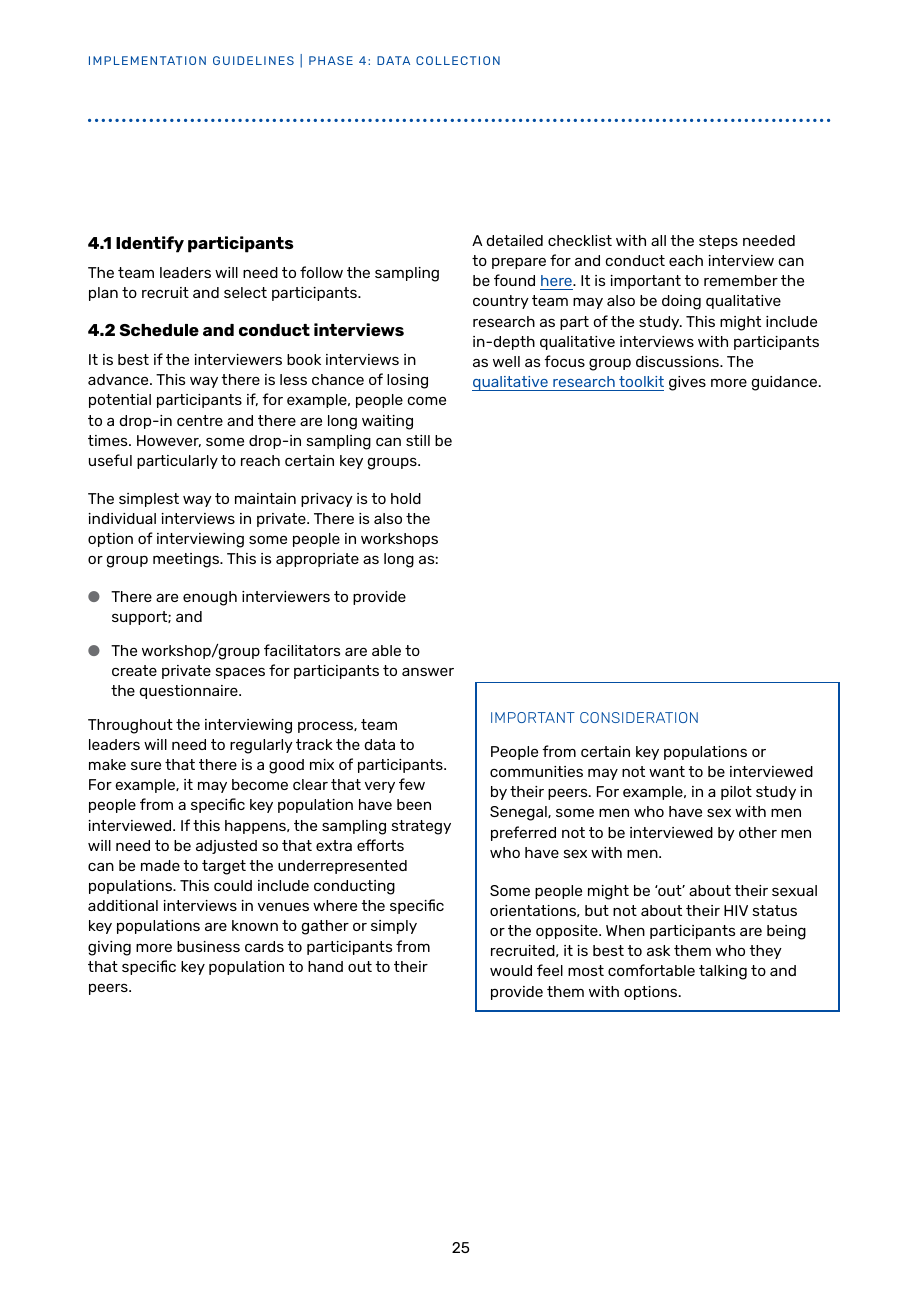  I want to click on steps, so click(718, 242).
